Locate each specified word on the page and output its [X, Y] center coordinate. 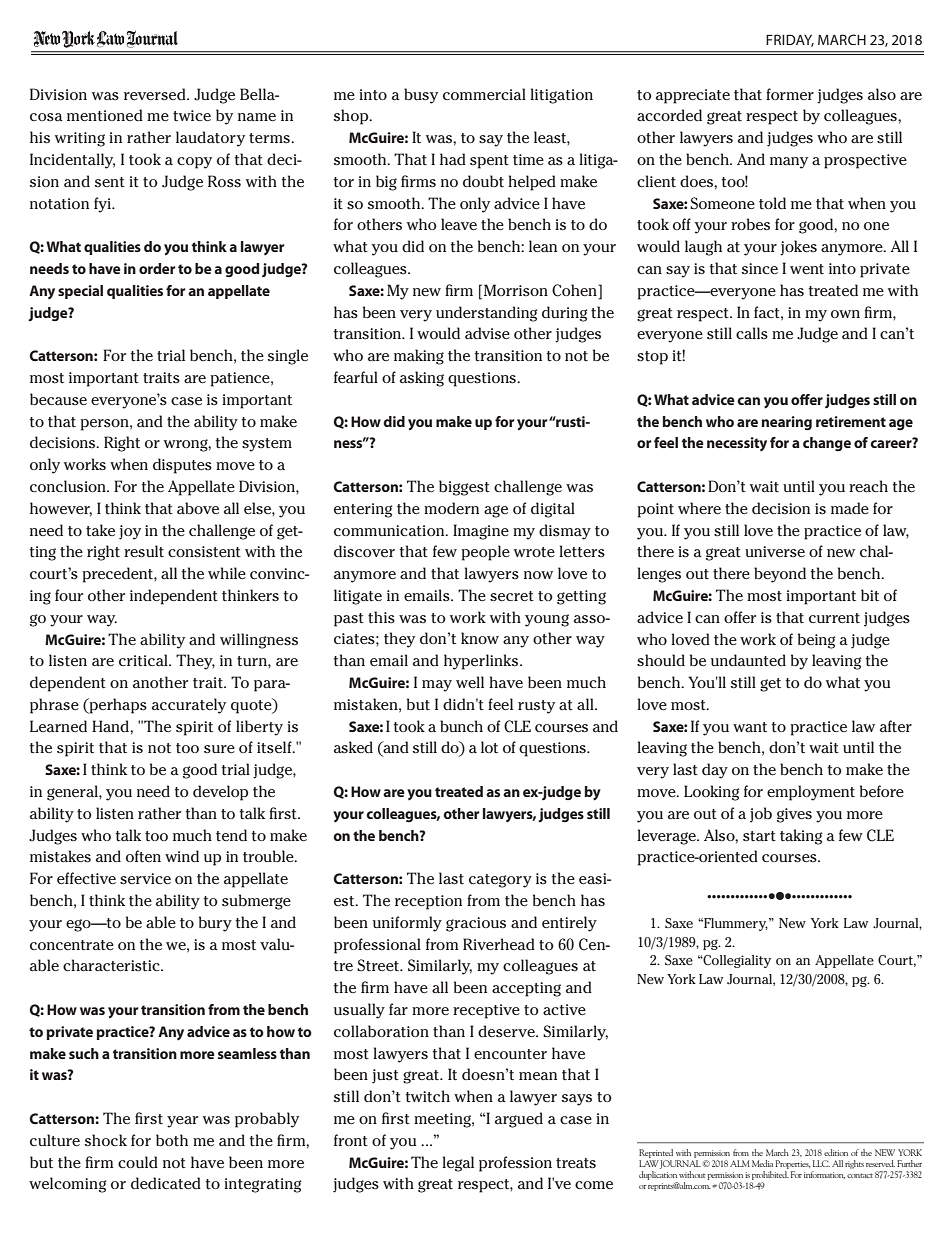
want [750, 727]
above [198, 508]
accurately [189, 706]
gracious [476, 924]
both [172, 1140]
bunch [461, 726]
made [850, 508]
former [790, 94]
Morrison [516, 290]
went [807, 269]
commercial [484, 94]
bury [215, 924]
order [157, 268]
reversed [156, 94]
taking [801, 837]
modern [451, 508]
